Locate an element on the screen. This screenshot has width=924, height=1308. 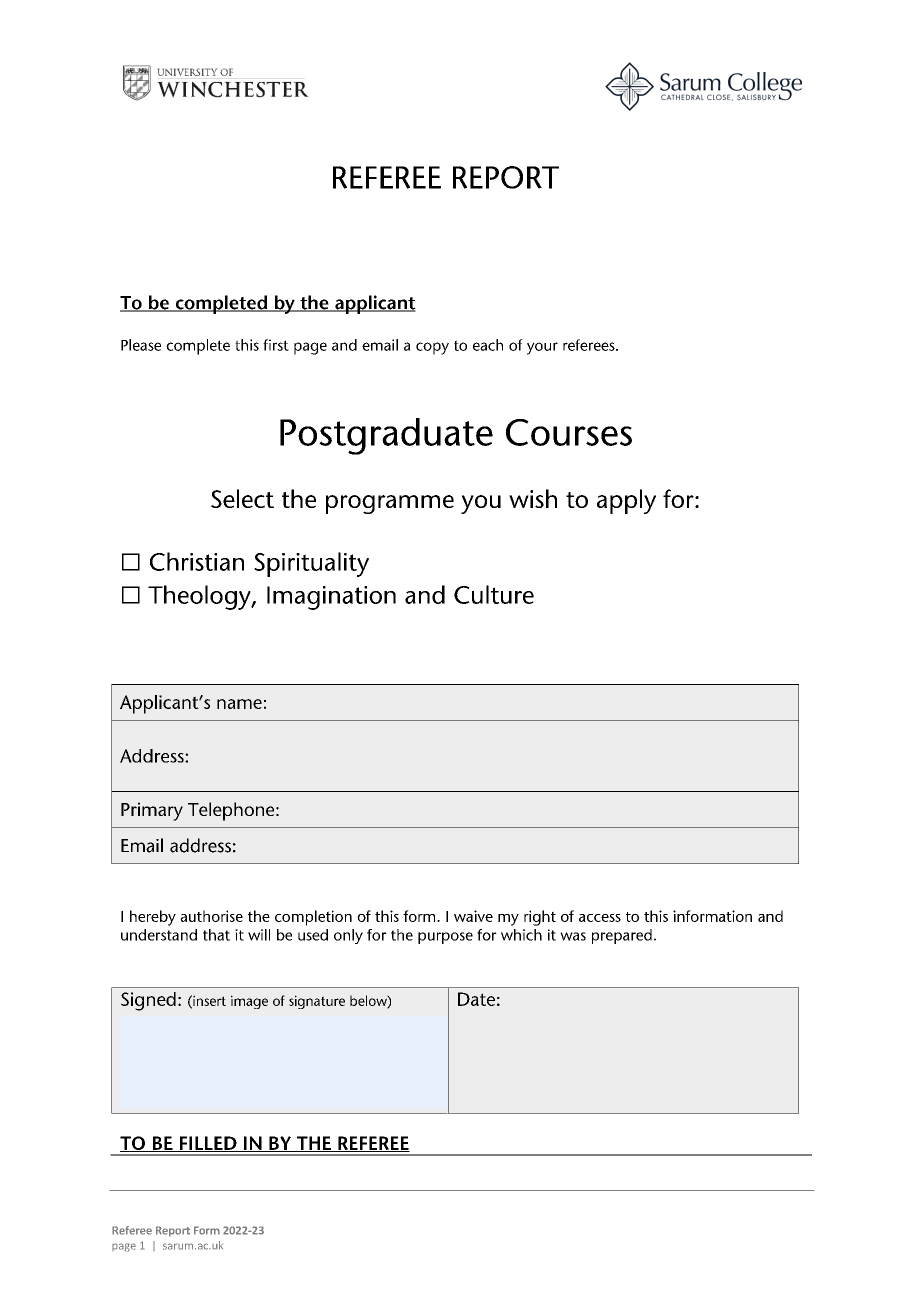
name is located at coordinates (239, 704).
